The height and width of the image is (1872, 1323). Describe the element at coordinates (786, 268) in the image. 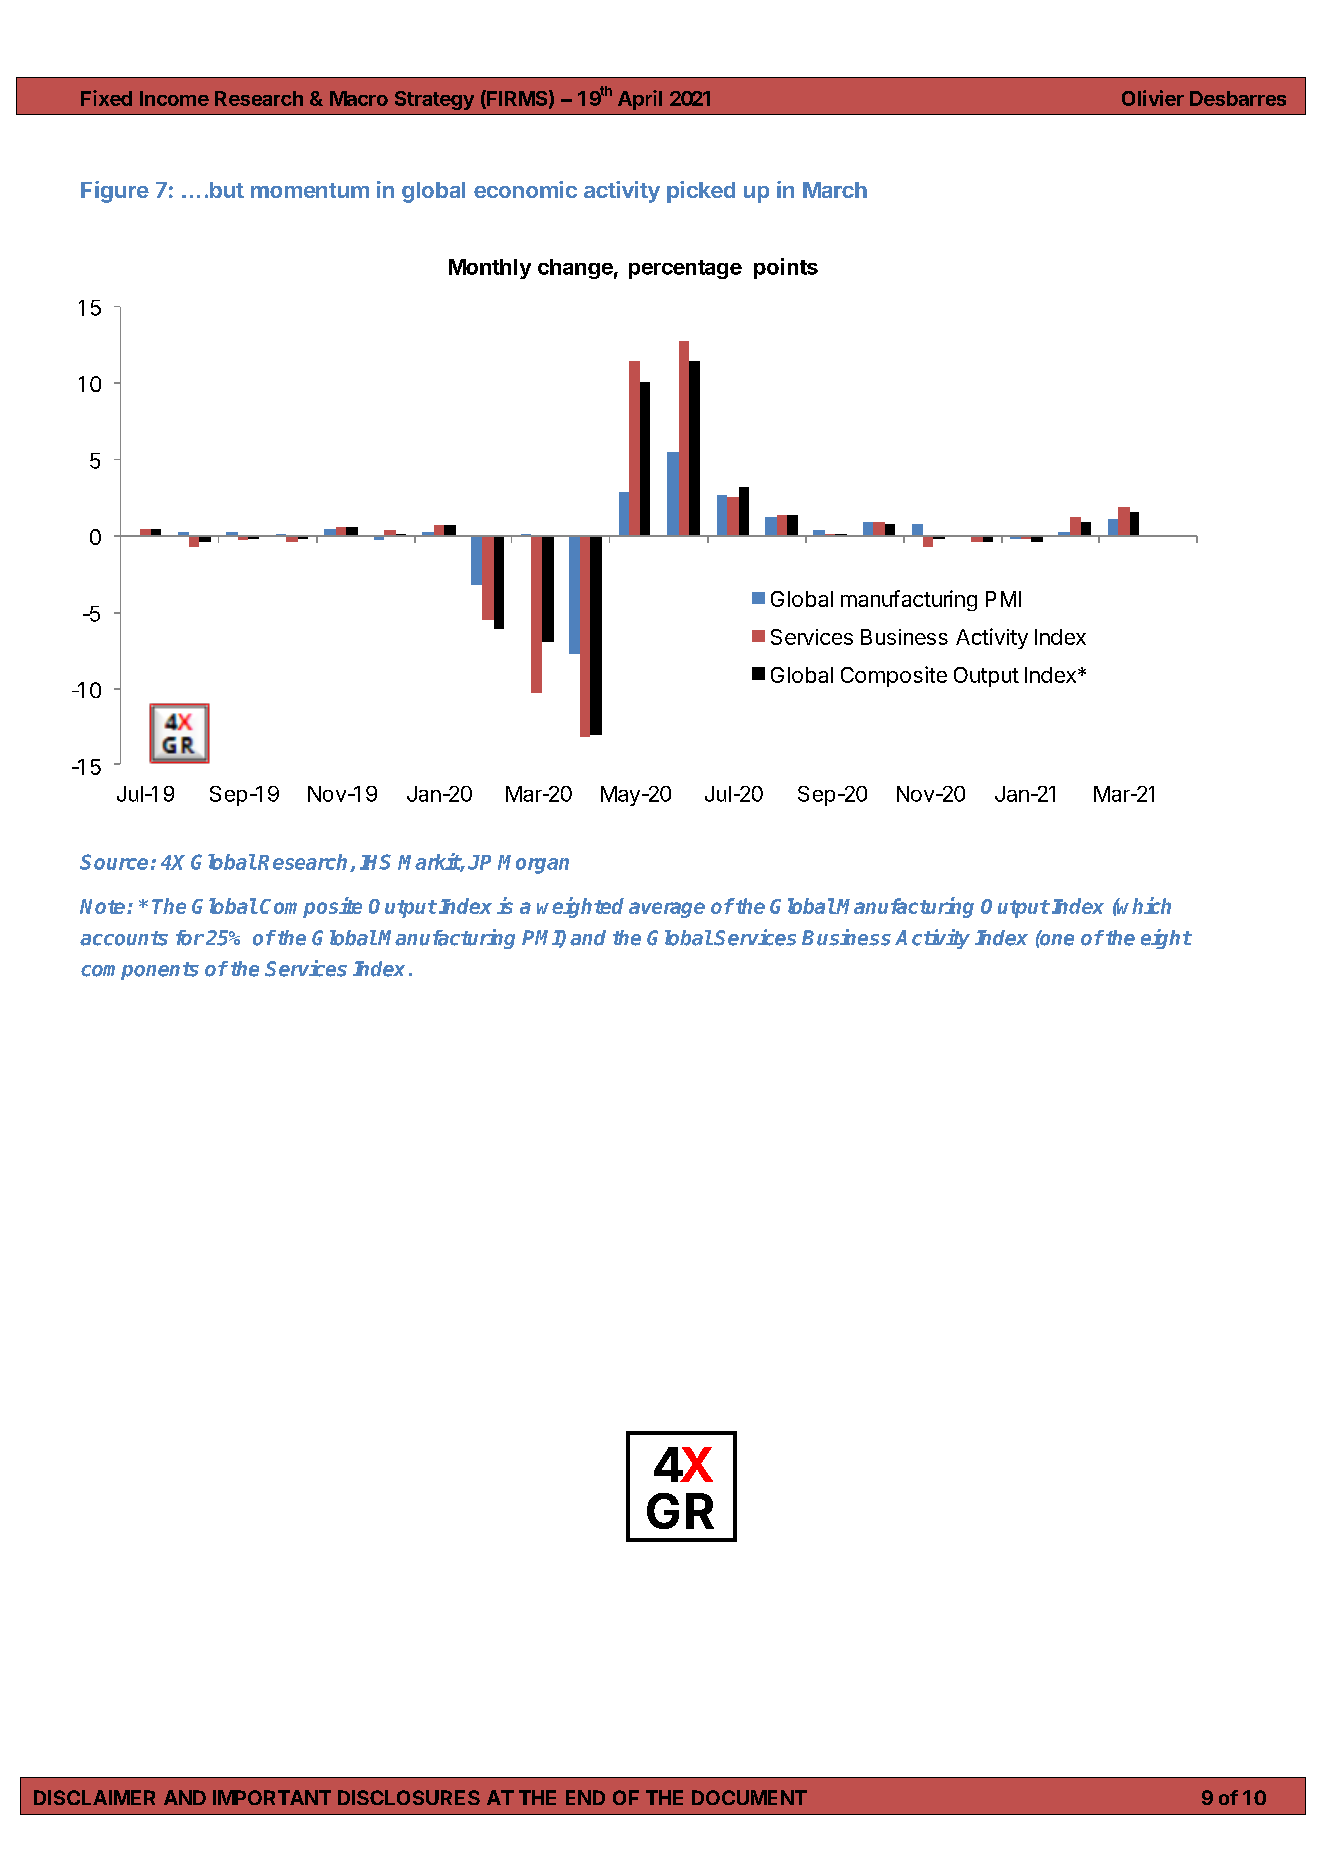

I see `points` at that location.
